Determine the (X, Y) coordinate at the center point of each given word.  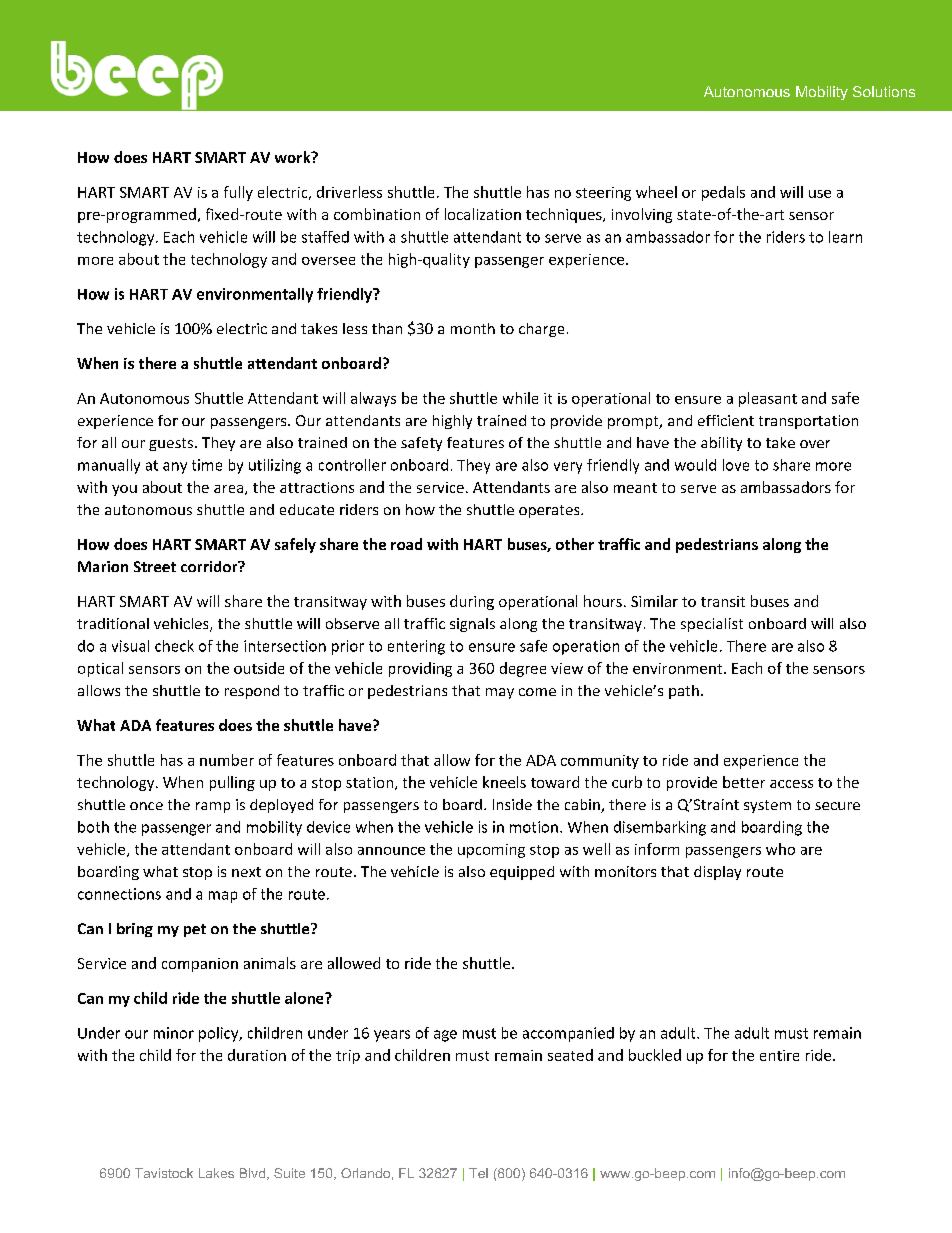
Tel (478, 1173)
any (175, 468)
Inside (512, 804)
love (736, 465)
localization (483, 214)
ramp (213, 807)
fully (238, 193)
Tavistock (164, 1173)
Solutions (884, 91)
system (767, 806)
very (568, 468)
